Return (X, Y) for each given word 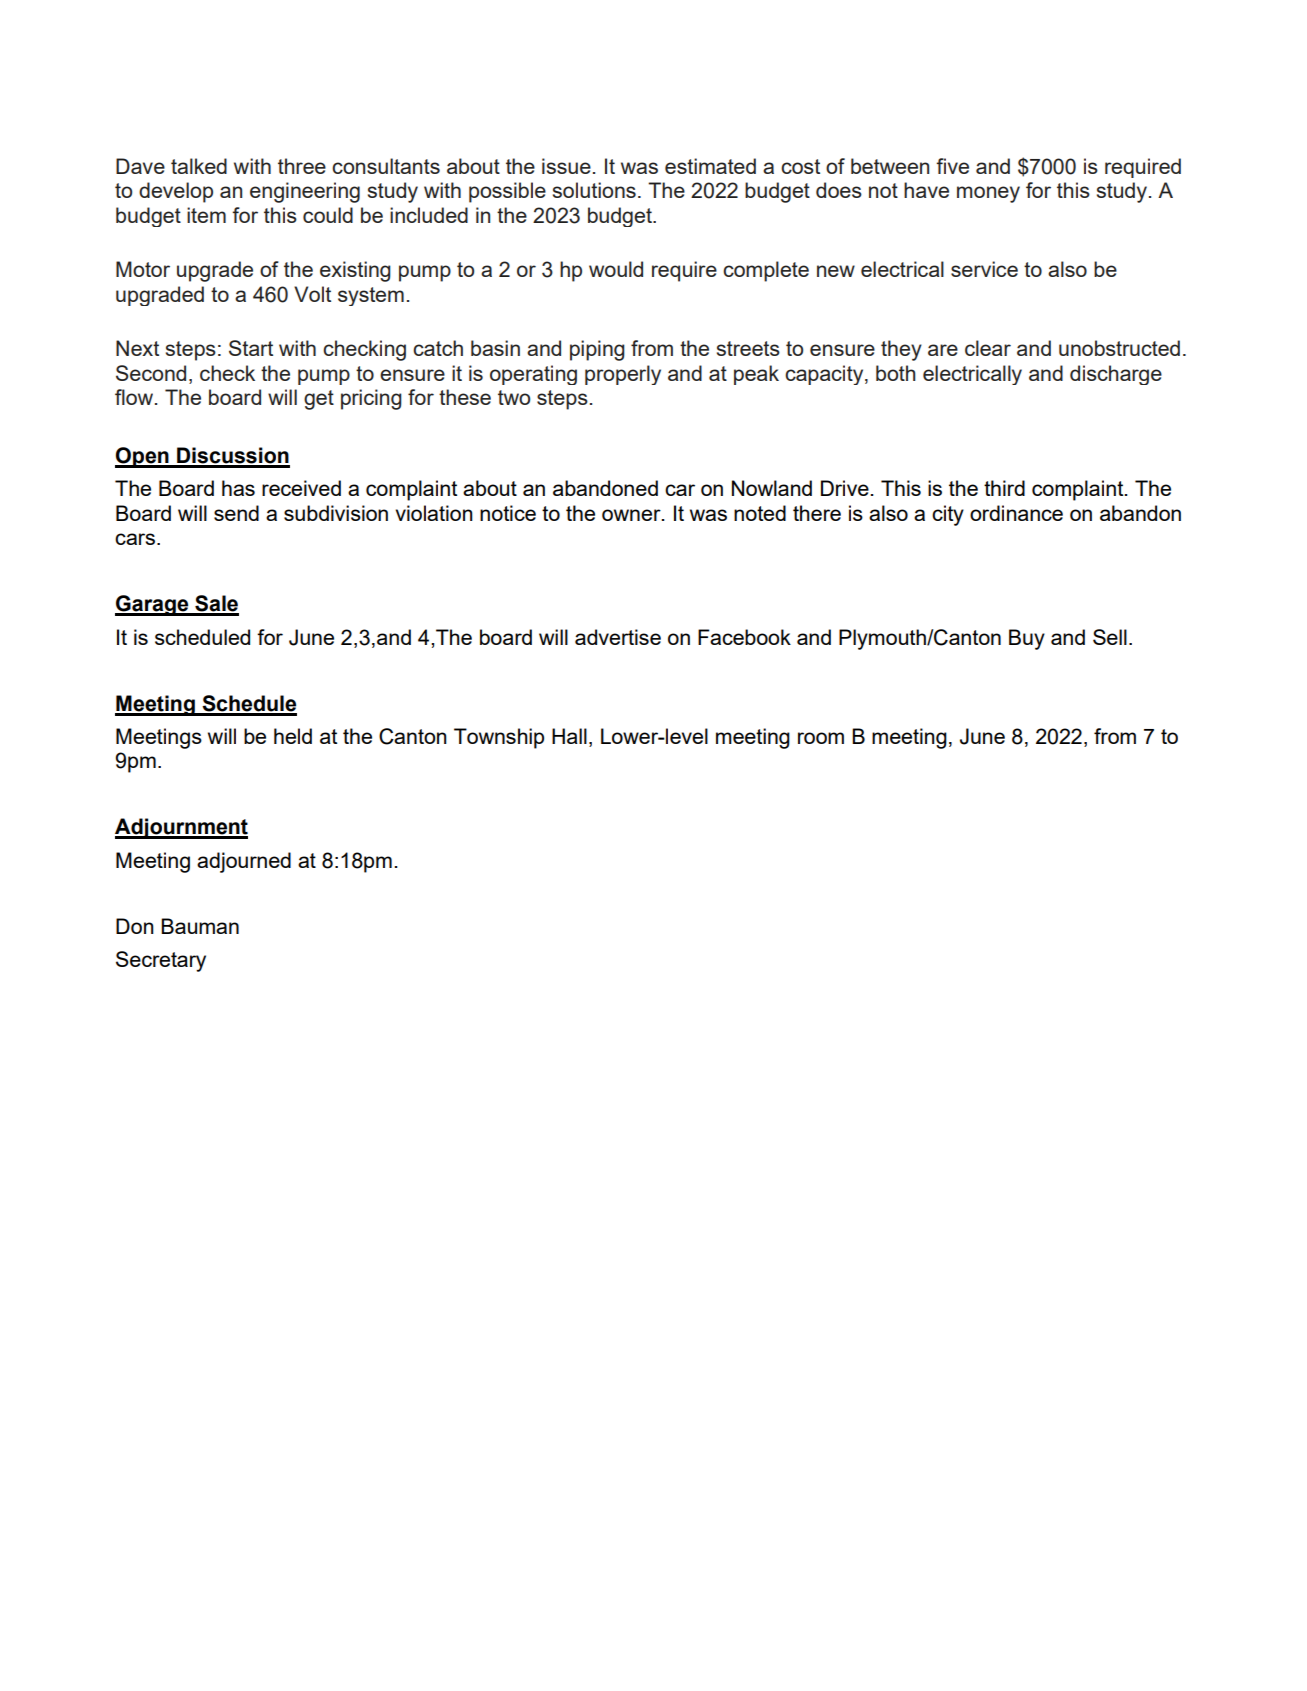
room (821, 738)
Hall (569, 736)
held (293, 736)
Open (143, 457)
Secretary (161, 961)
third (1004, 488)
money (988, 194)
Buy (1027, 639)
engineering (305, 192)
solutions (594, 190)
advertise (618, 637)
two (514, 397)
